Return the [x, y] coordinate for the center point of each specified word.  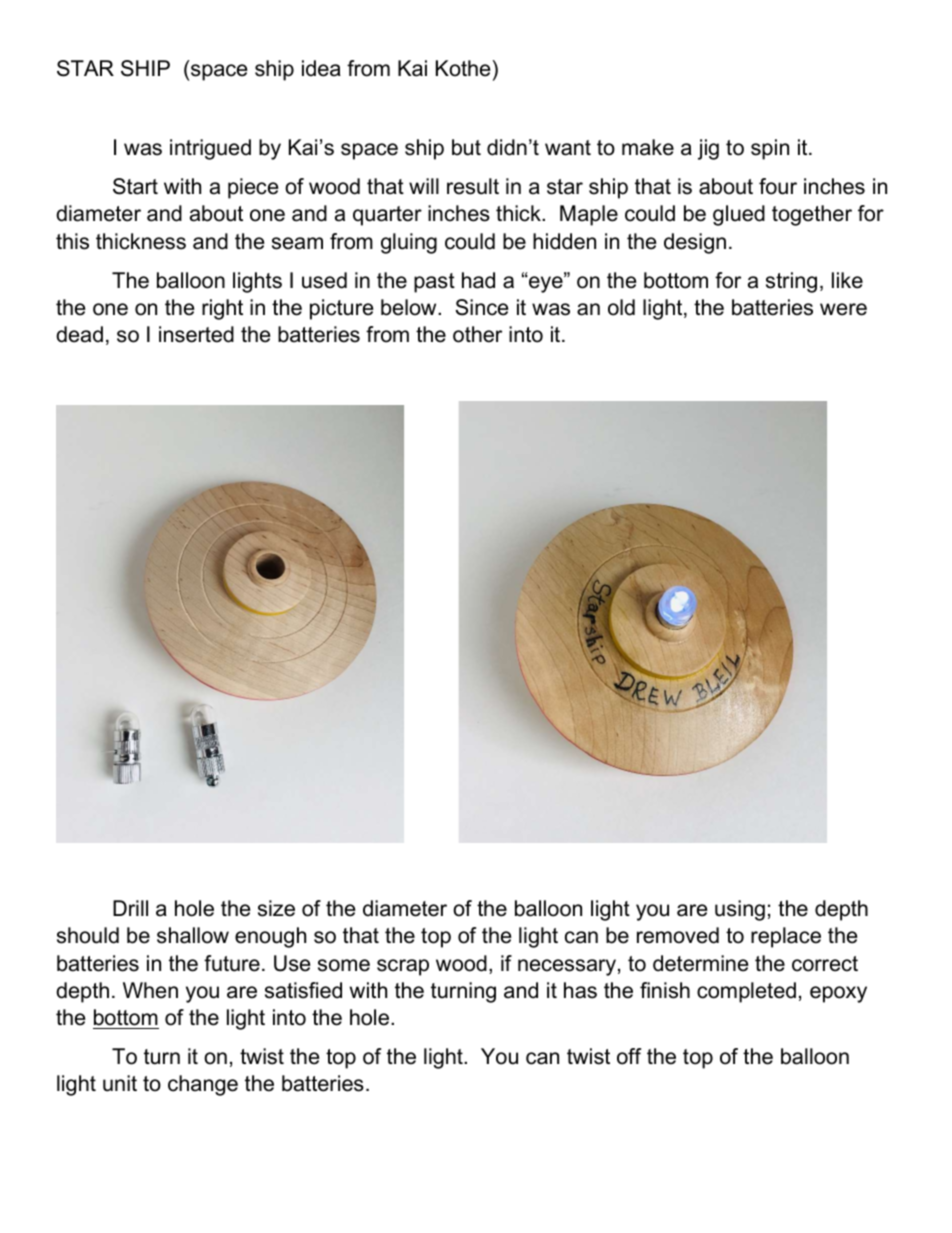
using [740, 910]
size [276, 908]
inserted [196, 334]
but [466, 147]
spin [770, 149]
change [203, 1085]
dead [79, 334]
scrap [403, 967]
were [843, 309]
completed [746, 992]
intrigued [210, 149]
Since [481, 307]
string [791, 282]
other [477, 334]
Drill [130, 908]
